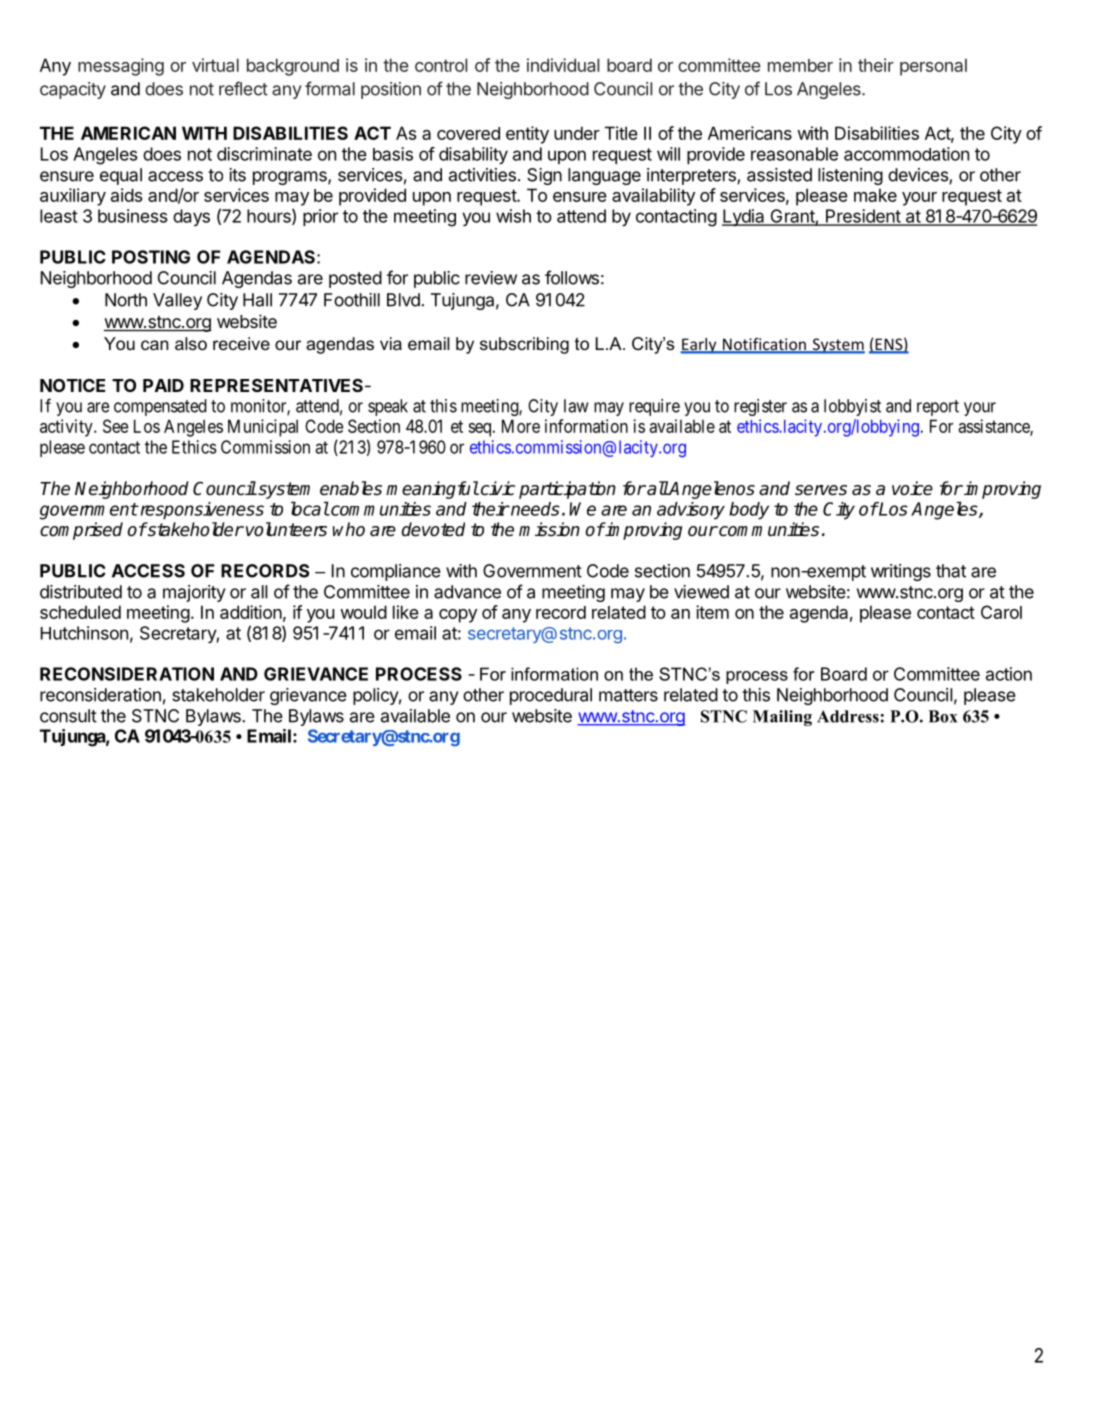 Image resolution: width=1097 pixels, height=1420 pixels. I want to click on Valley, so click(177, 301).
